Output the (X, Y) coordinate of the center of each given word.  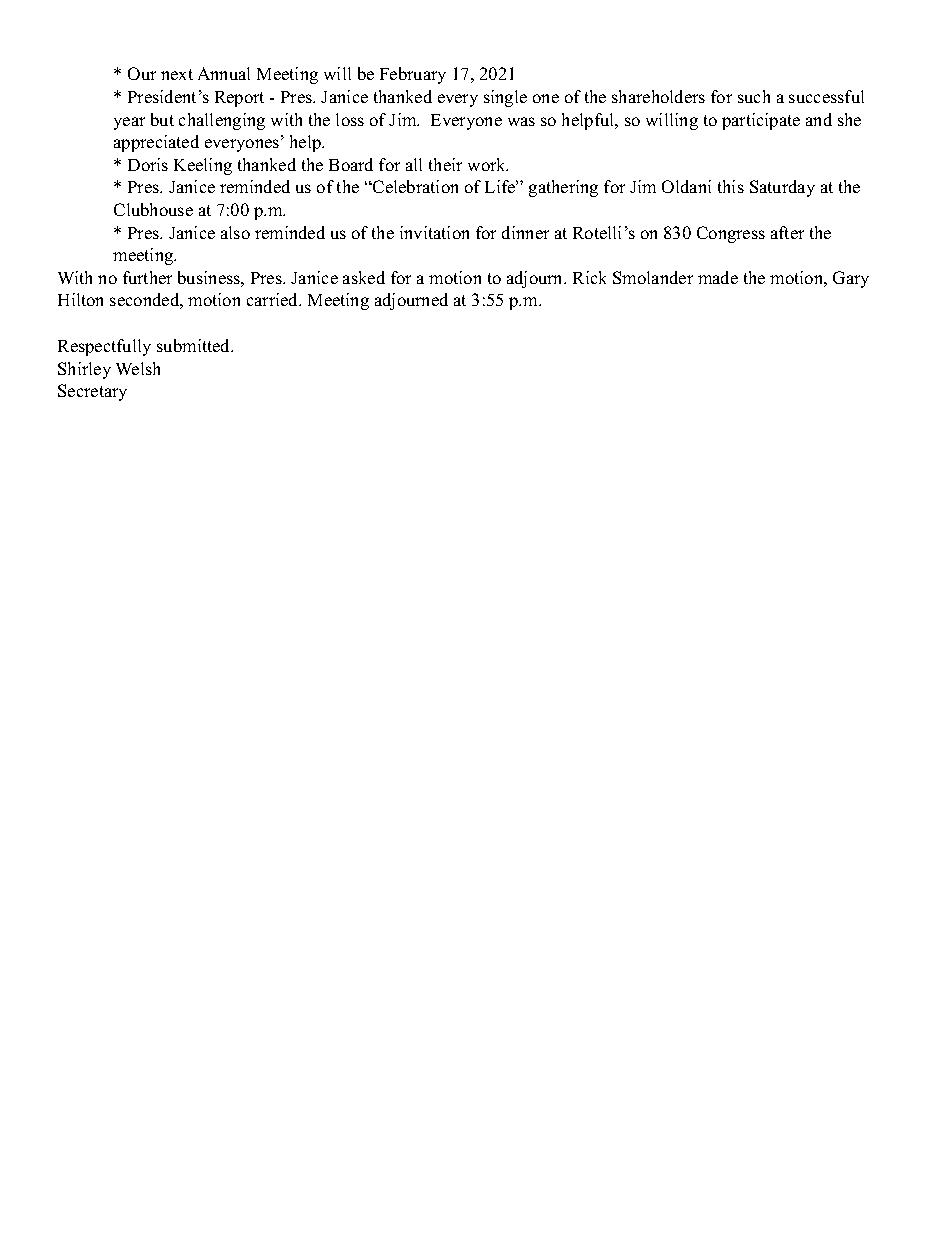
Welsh (138, 368)
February (413, 75)
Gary (851, 279)
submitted (195, 345)
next (177, 74)
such (754, 96)
